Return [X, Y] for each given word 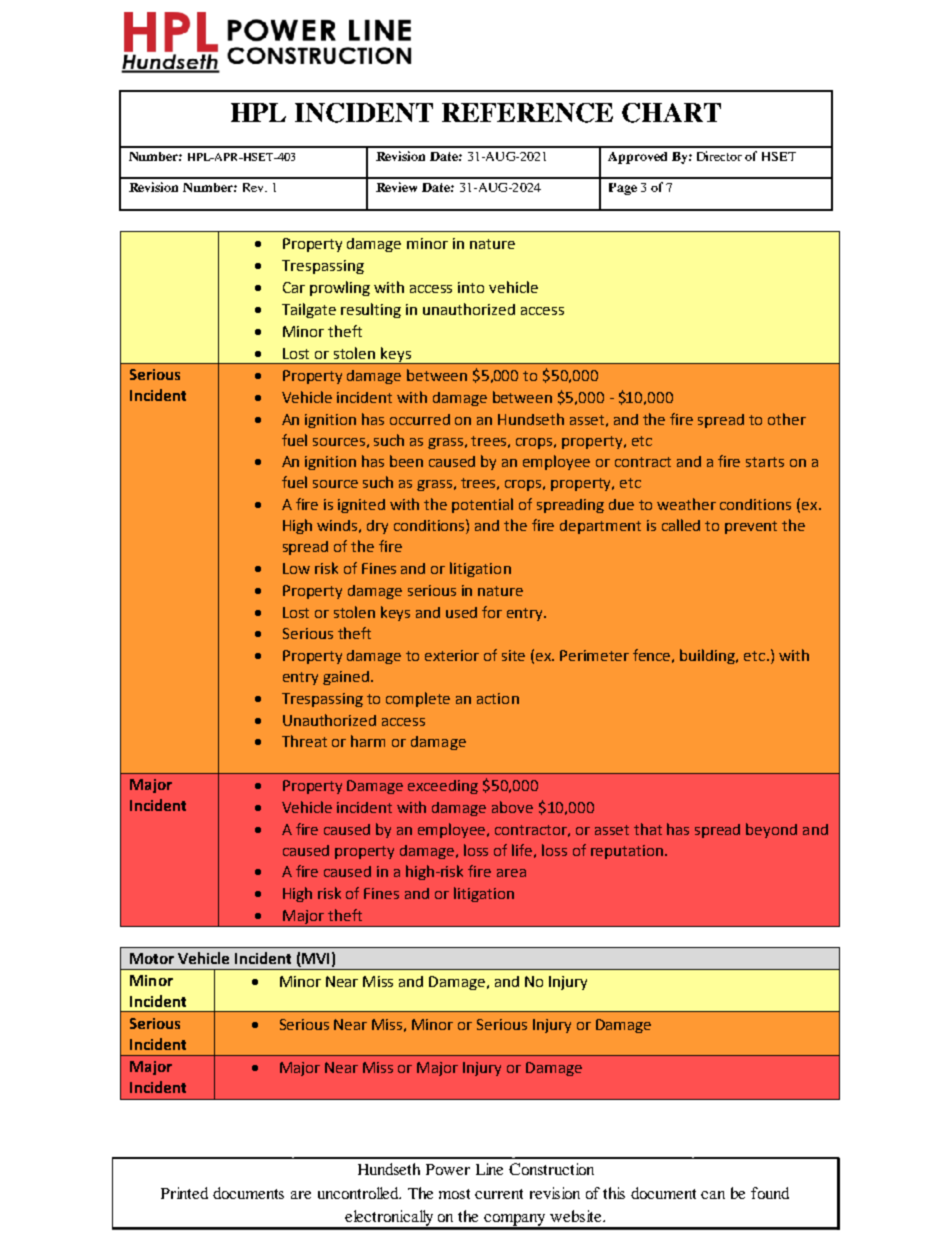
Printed [184, 1193]
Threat [304, 741]
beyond [771, 830]
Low [296, 568]
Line [489, 1169]
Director [719, 156]
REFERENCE [527, 113]
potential [482, 505]
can [713, 1195]
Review [396, 187]
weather [686, 504]
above [512, 807]
